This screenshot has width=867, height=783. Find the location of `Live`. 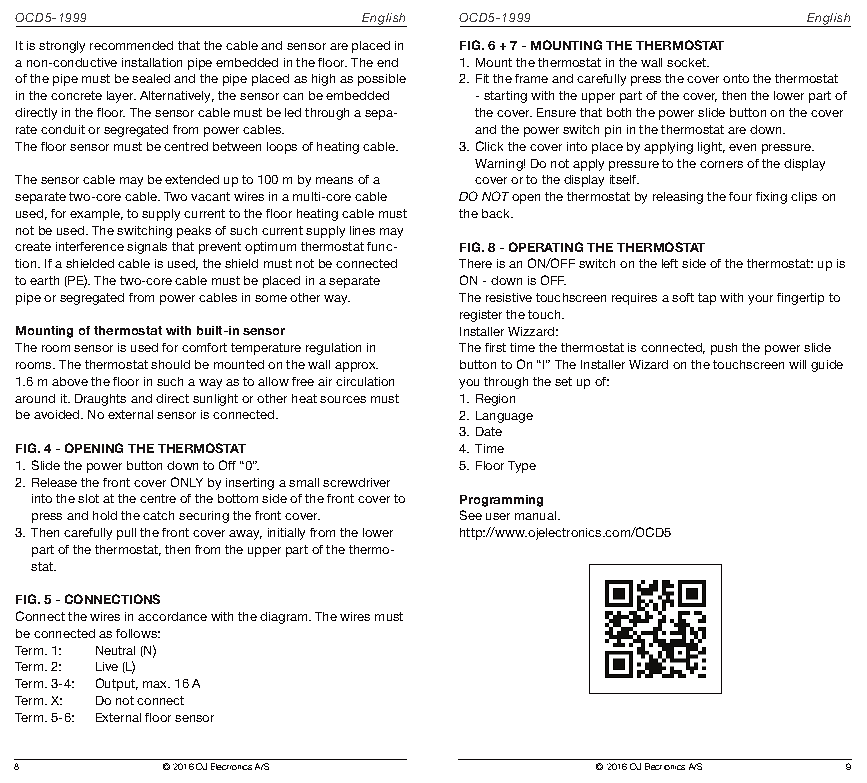

Live is located at coordinates (107, 666).
